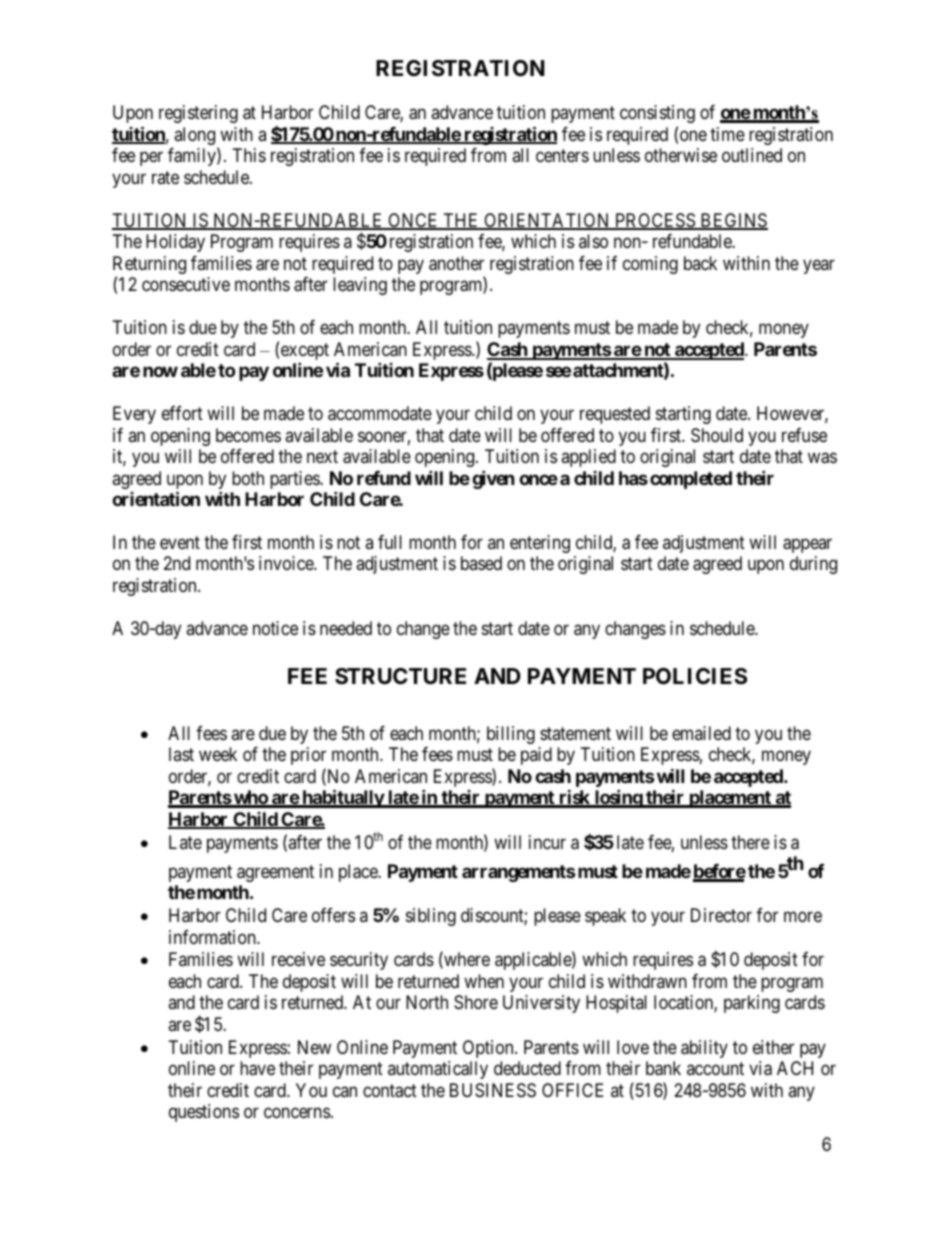 This page has width=952, height=1233. Describe the element at coordinates (511, 735) in the page. I see `billing` at that location.
